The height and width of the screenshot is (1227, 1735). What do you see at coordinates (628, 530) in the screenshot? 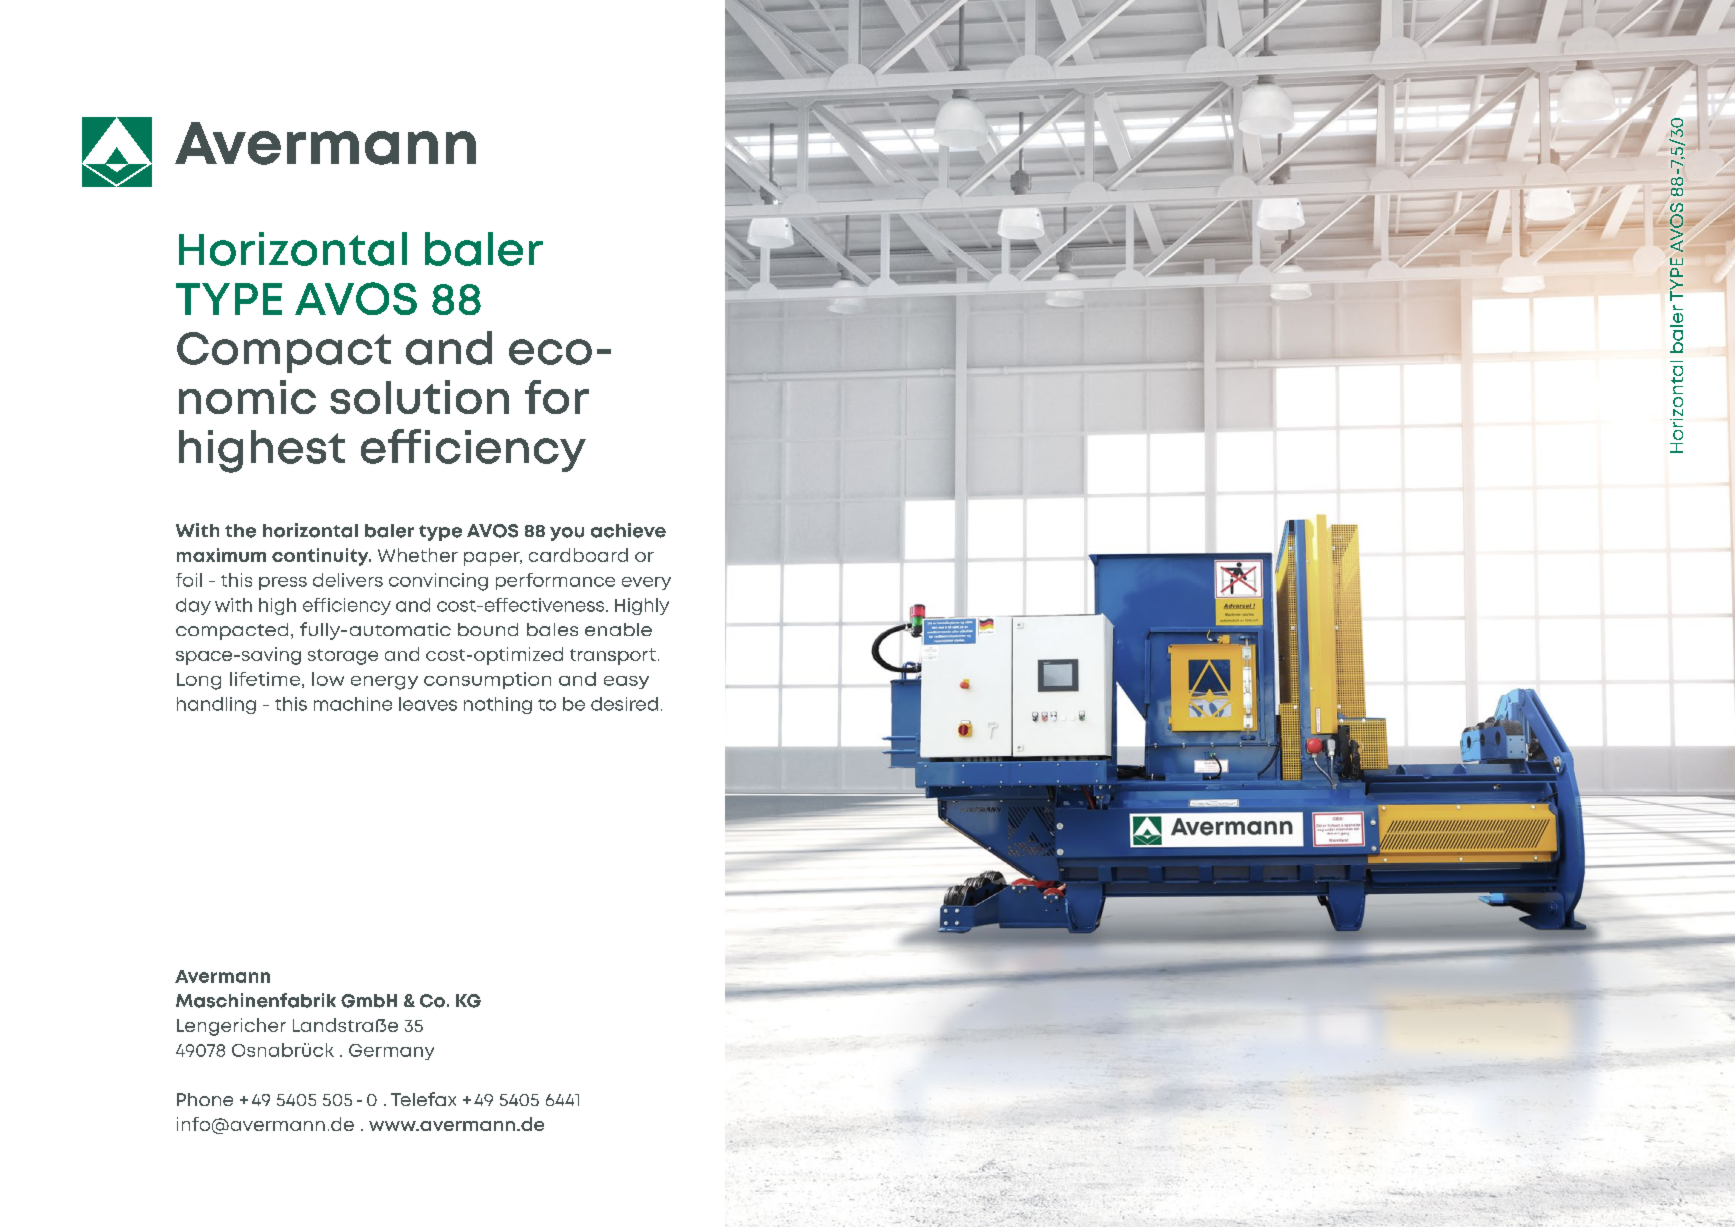
I see `achieve` at bounding box center [628, 530].
